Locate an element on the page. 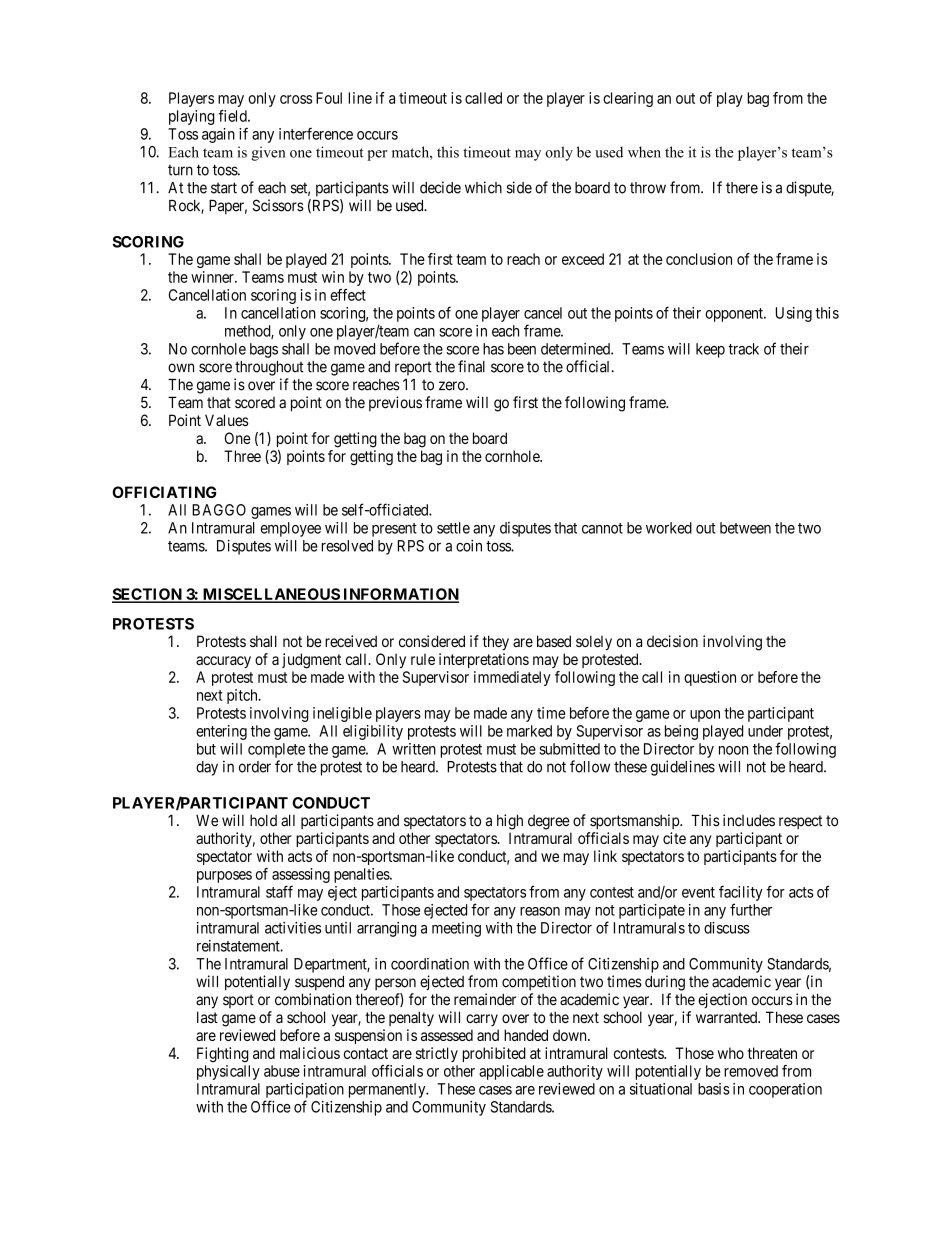  coin is located at coordinates (469, 546).
